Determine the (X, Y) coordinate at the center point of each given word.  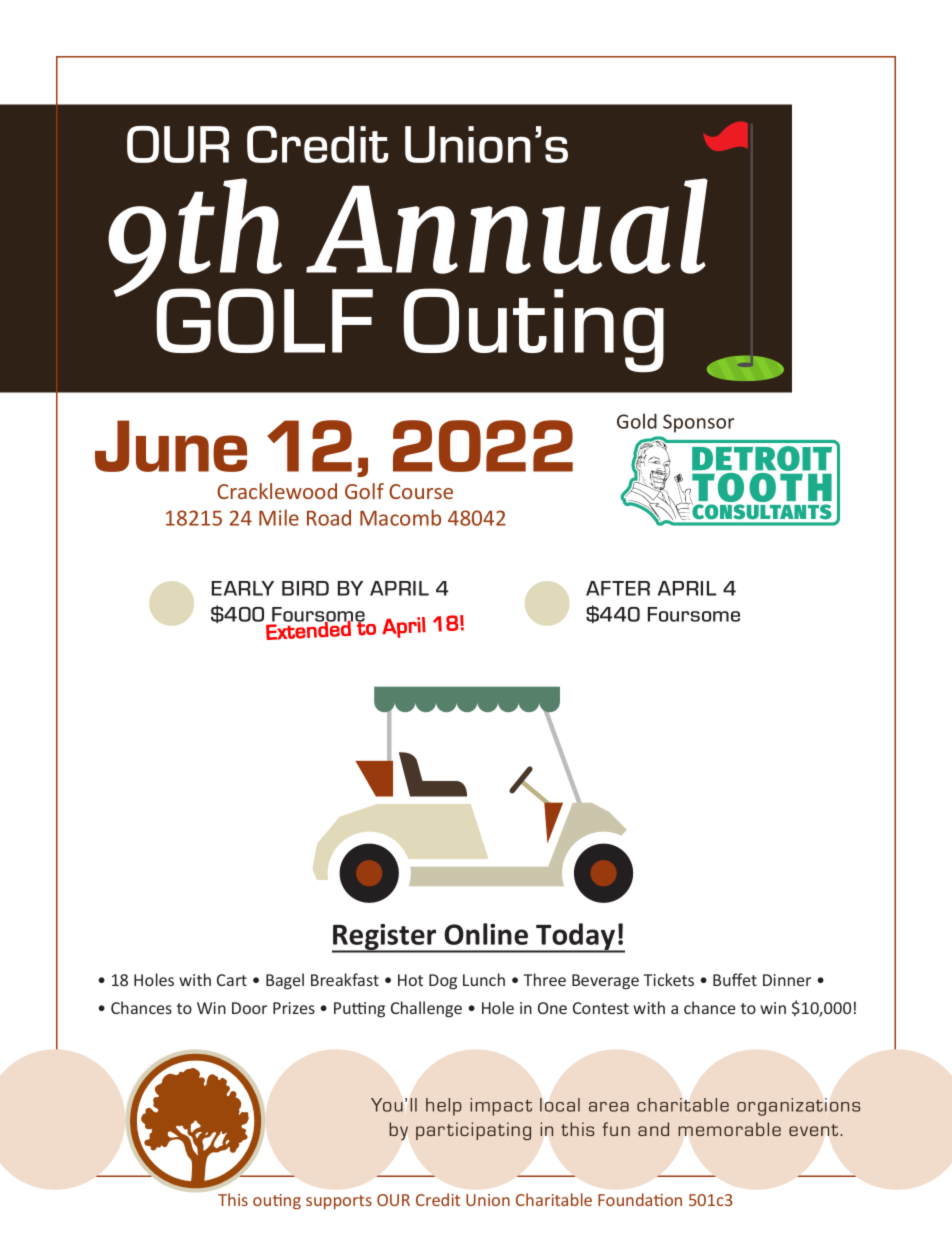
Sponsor (698, 423)
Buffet (735, 979)
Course (421, 491)
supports (339, 1202)
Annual (507, 226)
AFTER (618, 588)
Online (486, 934)
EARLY (243, 588)
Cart (232, 980)
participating (473, 1131)
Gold (637, 421)
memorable (729, 1129)
